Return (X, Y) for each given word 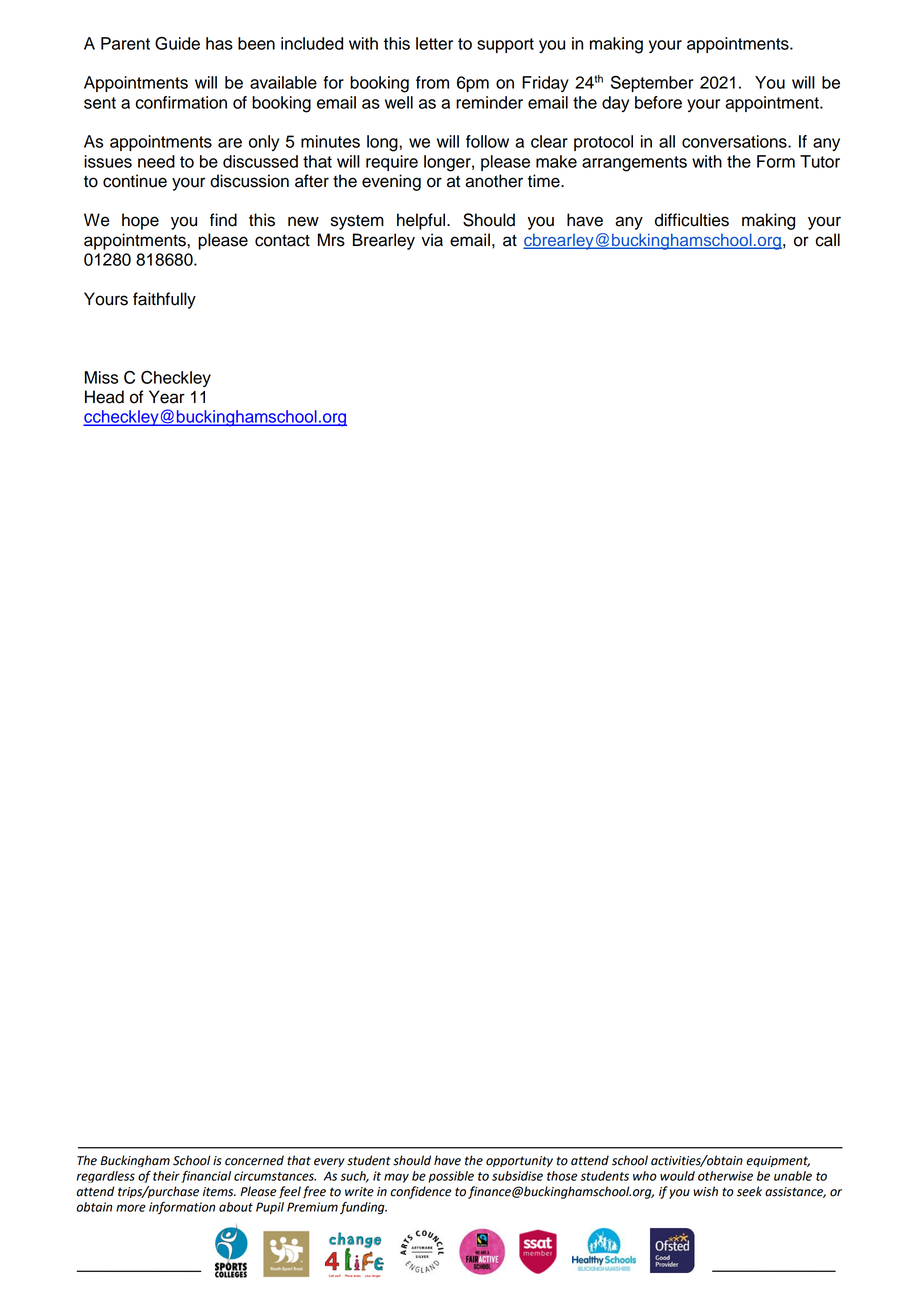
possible (451, 1177)
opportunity (519, 1161)
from (432, 82)
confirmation (181, 102)
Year (167, 397)
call (827, 240)
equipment (778, 1161)
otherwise (725, 1176)
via (432, 240)
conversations (735, 141)
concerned (254, 1160)
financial (206, 1177)
